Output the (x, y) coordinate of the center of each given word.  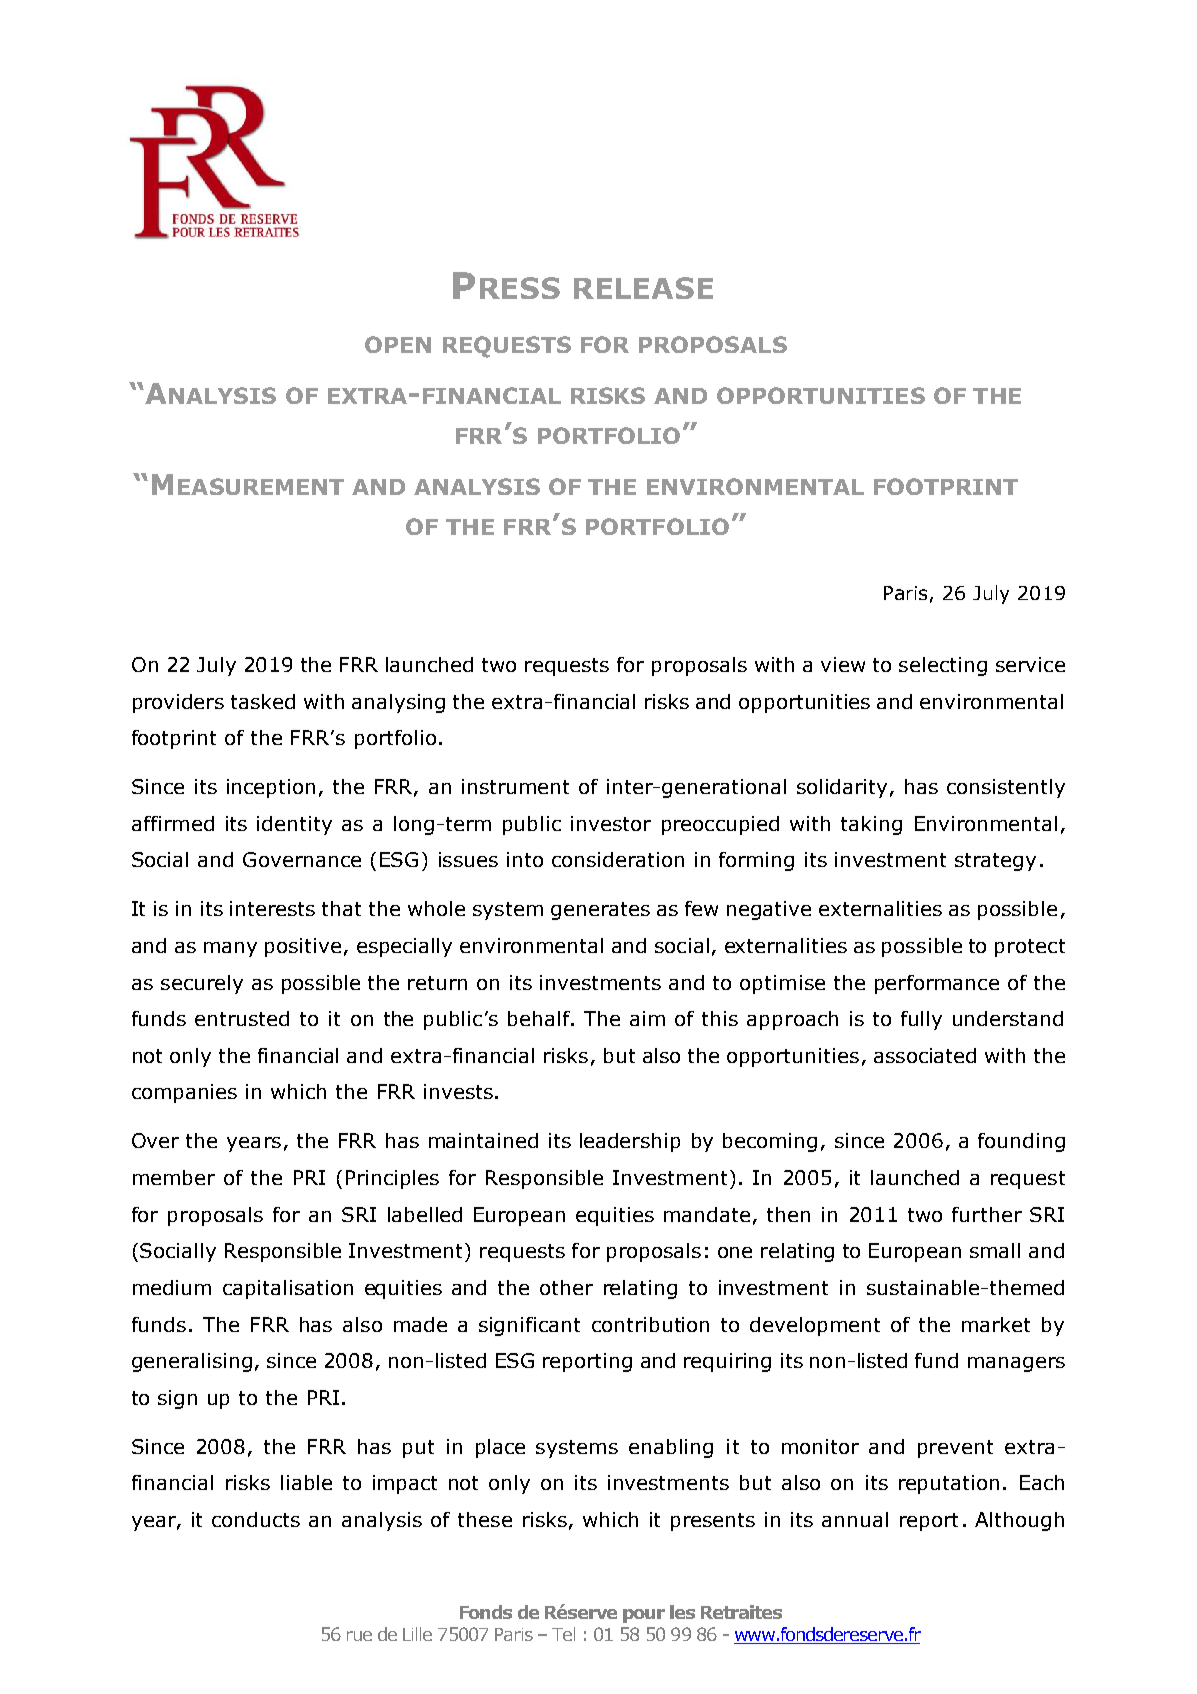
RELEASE (643, 288)
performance (937, 984)
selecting (943, 666)
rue (359, 1636)
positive (303, 947)
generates (600, 911)
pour (644, 1616)
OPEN (398, 344)
